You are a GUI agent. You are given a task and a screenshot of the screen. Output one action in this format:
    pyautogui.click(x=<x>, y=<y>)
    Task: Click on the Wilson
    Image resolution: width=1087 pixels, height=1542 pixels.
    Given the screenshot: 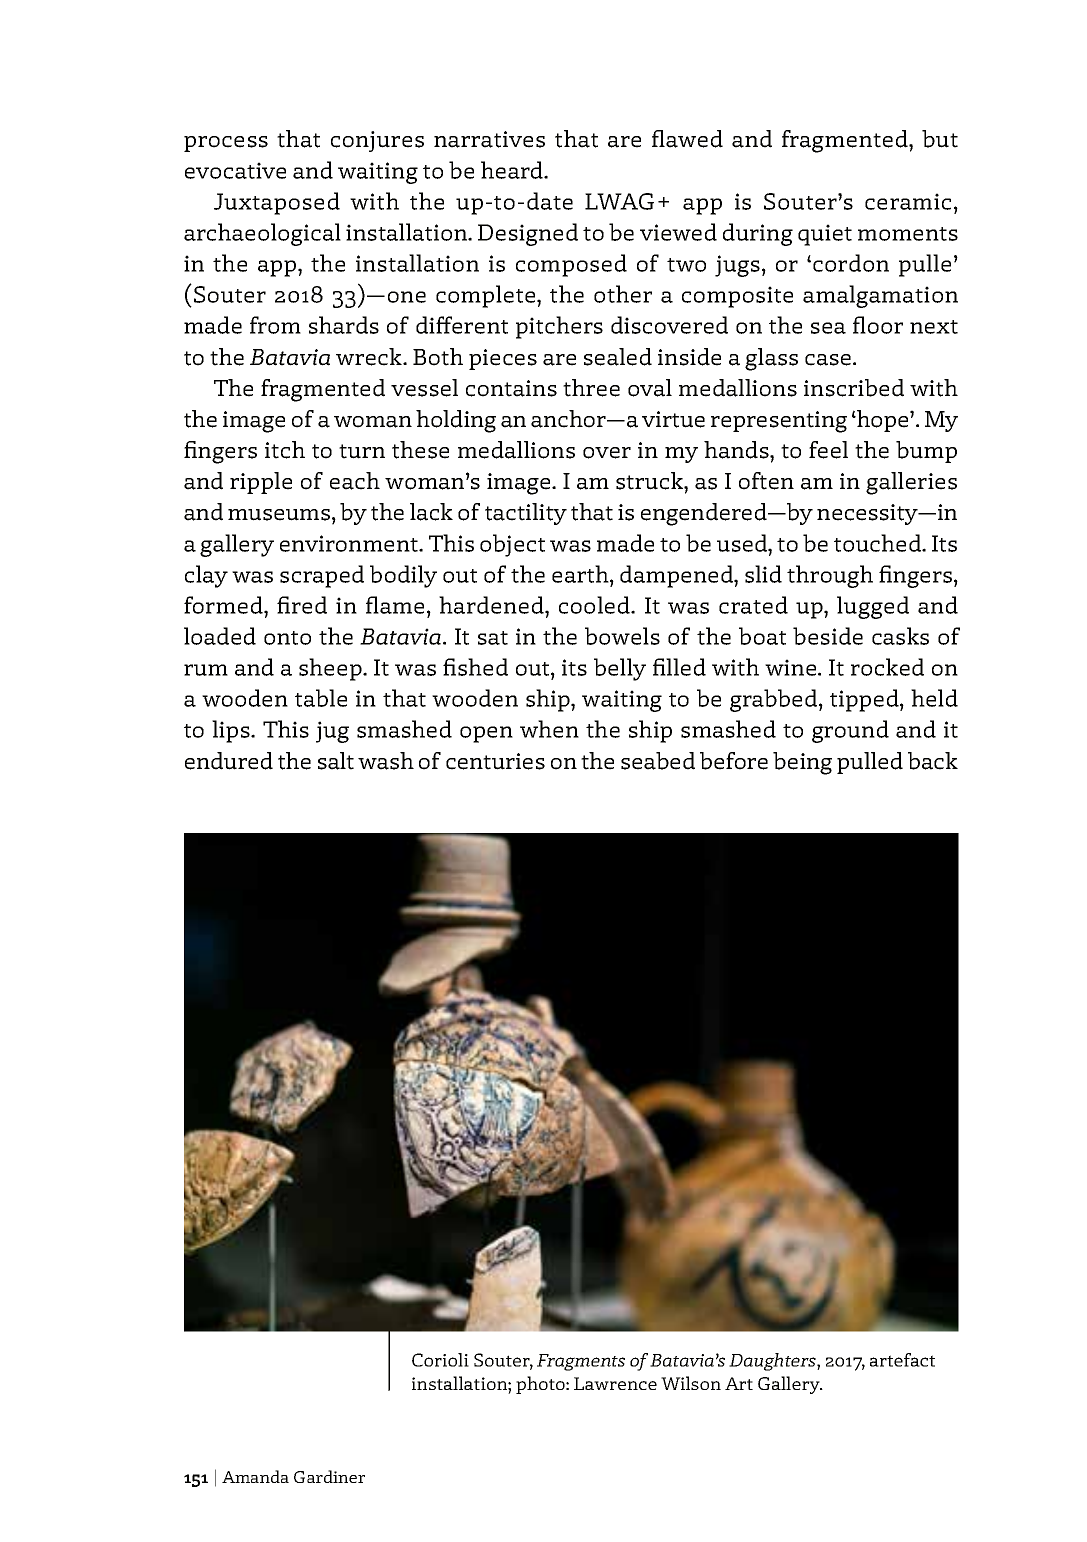 What is the action you would take?
    pyautogui.click(x=691, y=1383)
